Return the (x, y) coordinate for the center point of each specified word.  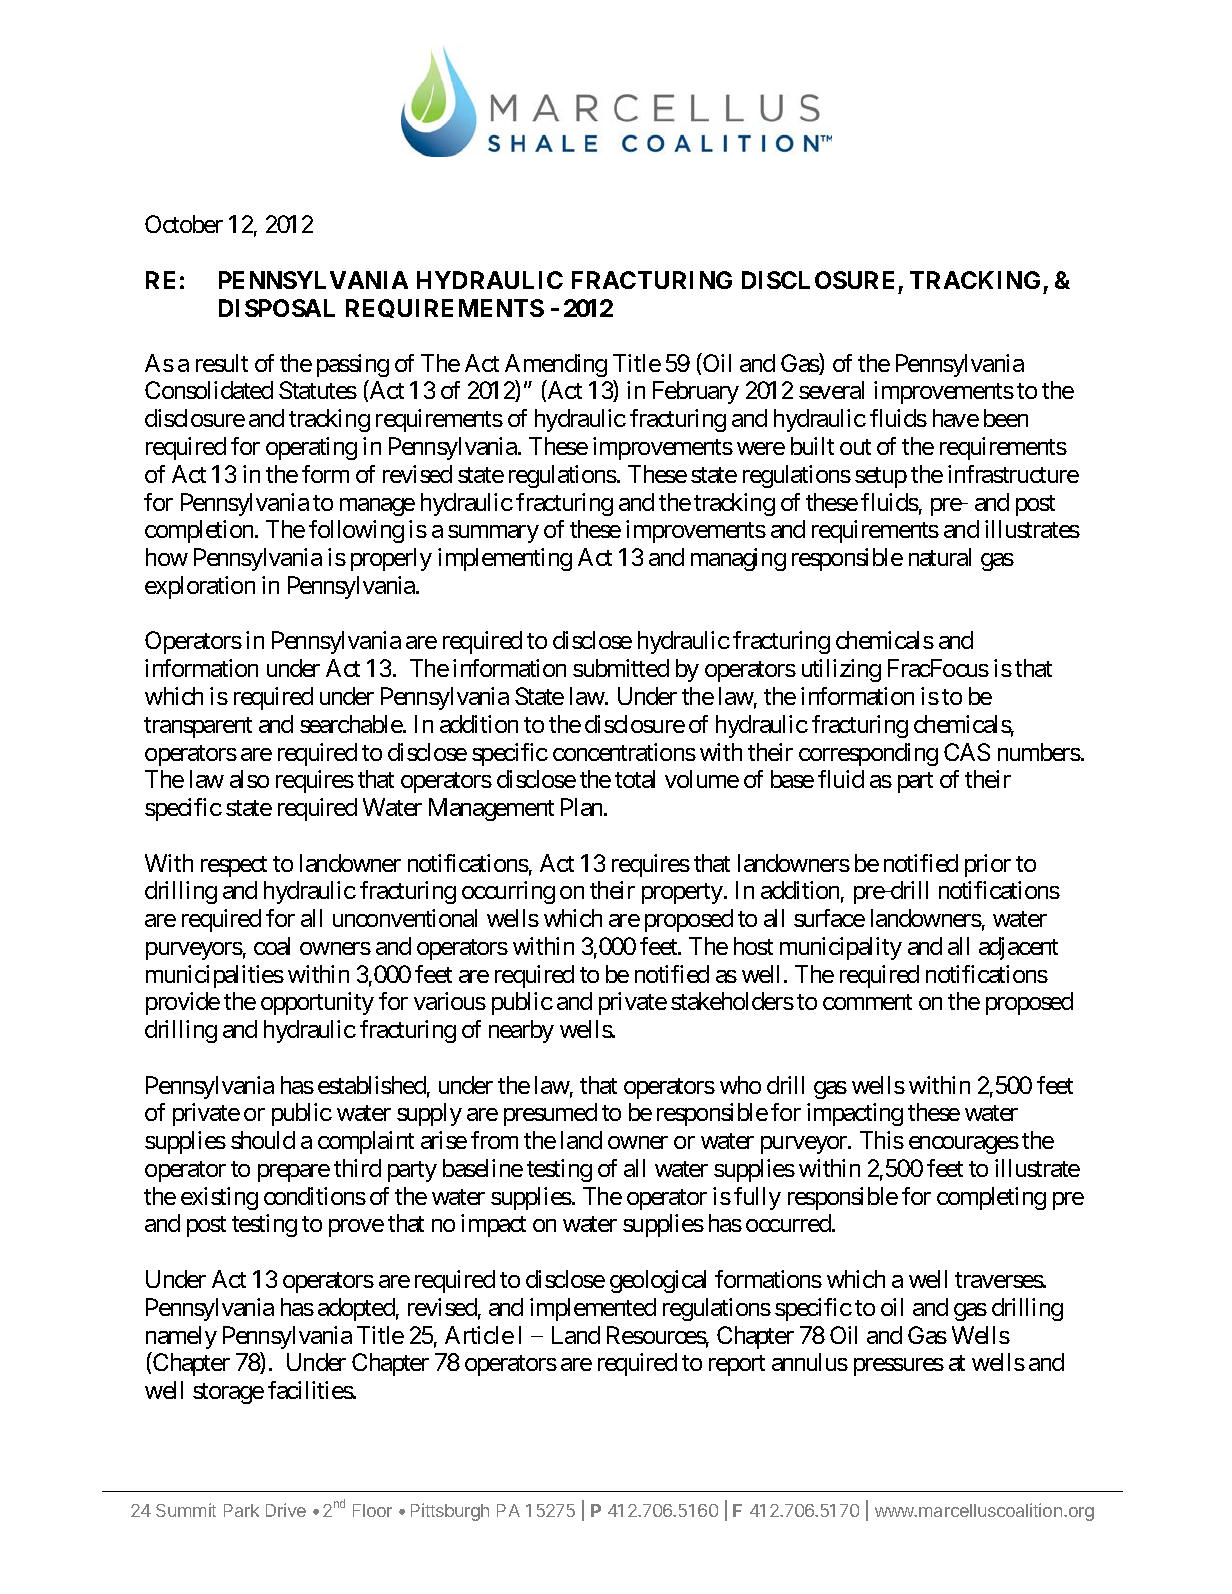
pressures (899, 1367)
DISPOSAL (277, 308)
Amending (556, 365)
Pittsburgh (450, 1512)
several (831, 390)
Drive (286, 1510)
